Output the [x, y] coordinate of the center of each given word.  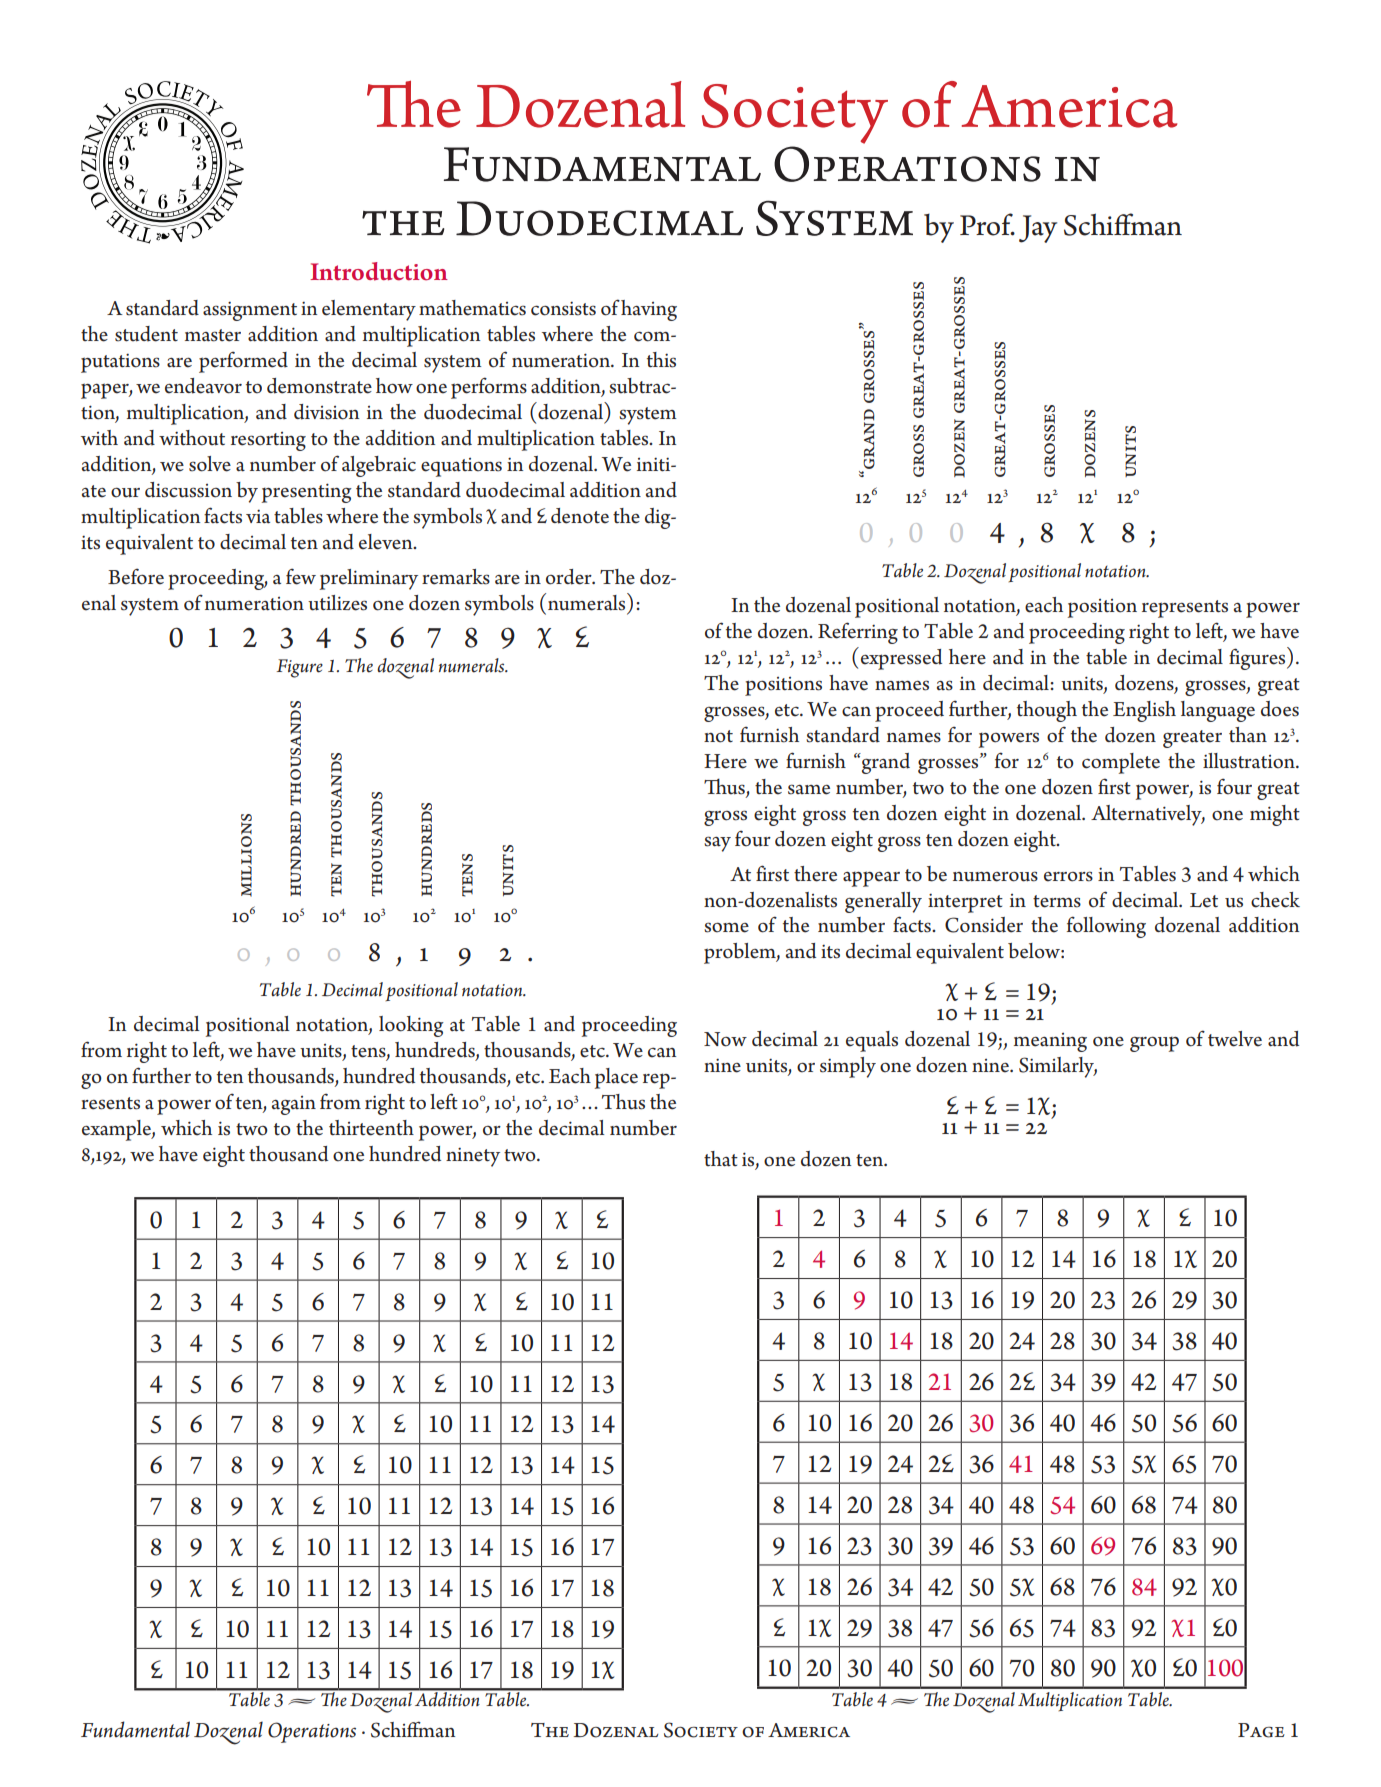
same [809, 789]
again [294, 1105]
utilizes [337, 603]
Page [1261, 1730]
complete [1121, 763]
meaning [1050, 1042]
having [649, 310]
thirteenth [371, 1128]
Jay [1038, 229]
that [721, 1159]
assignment [250, 311]
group [1154, 1044]
